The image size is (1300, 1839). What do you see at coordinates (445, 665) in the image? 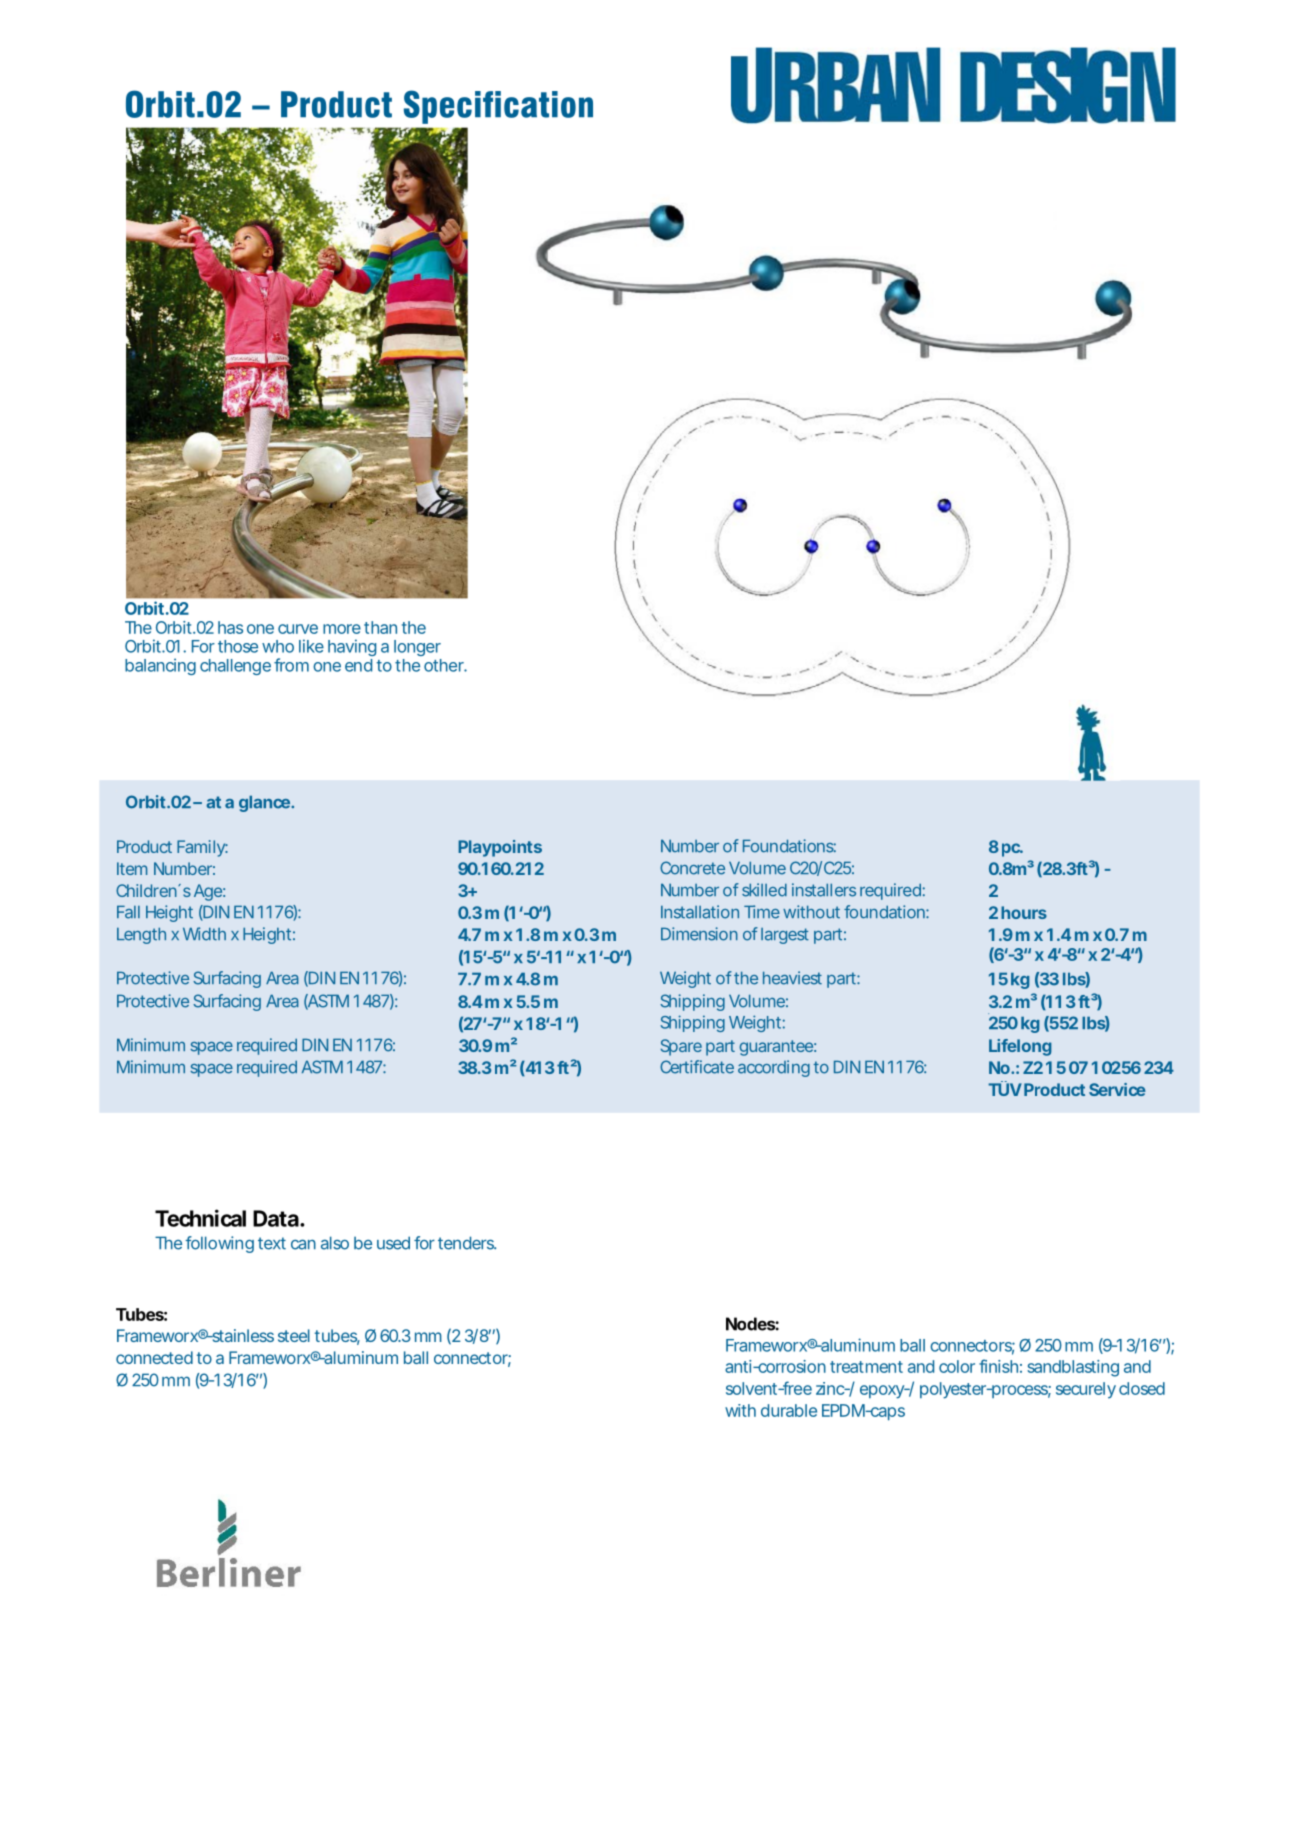
I see `other` at bounding box center [445, 665].
